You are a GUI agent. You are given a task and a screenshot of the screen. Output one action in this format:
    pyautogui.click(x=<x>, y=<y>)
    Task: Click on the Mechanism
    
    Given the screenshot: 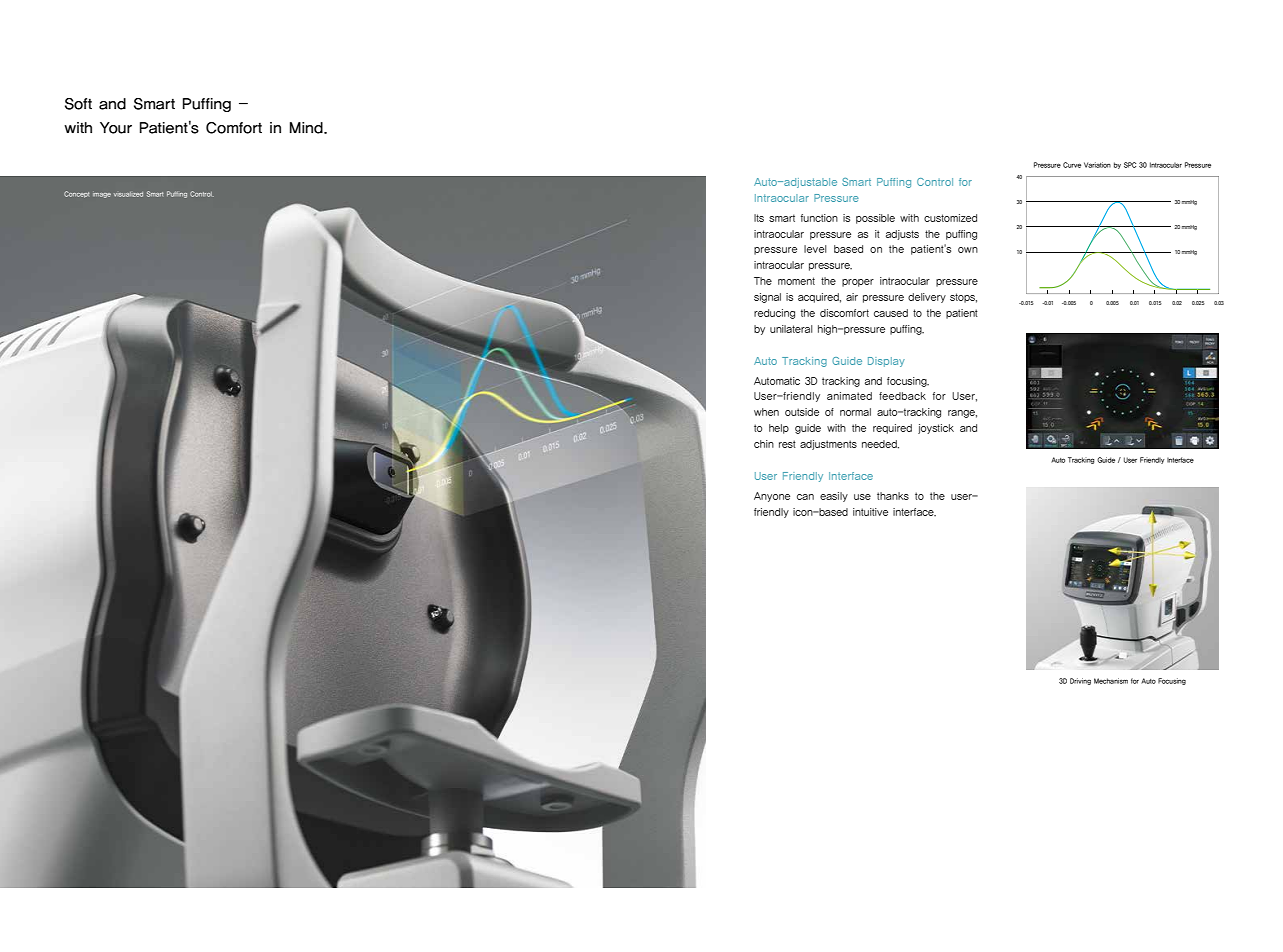 What is the action you would take?
    pyautogui.click(x=1111, y=681)
